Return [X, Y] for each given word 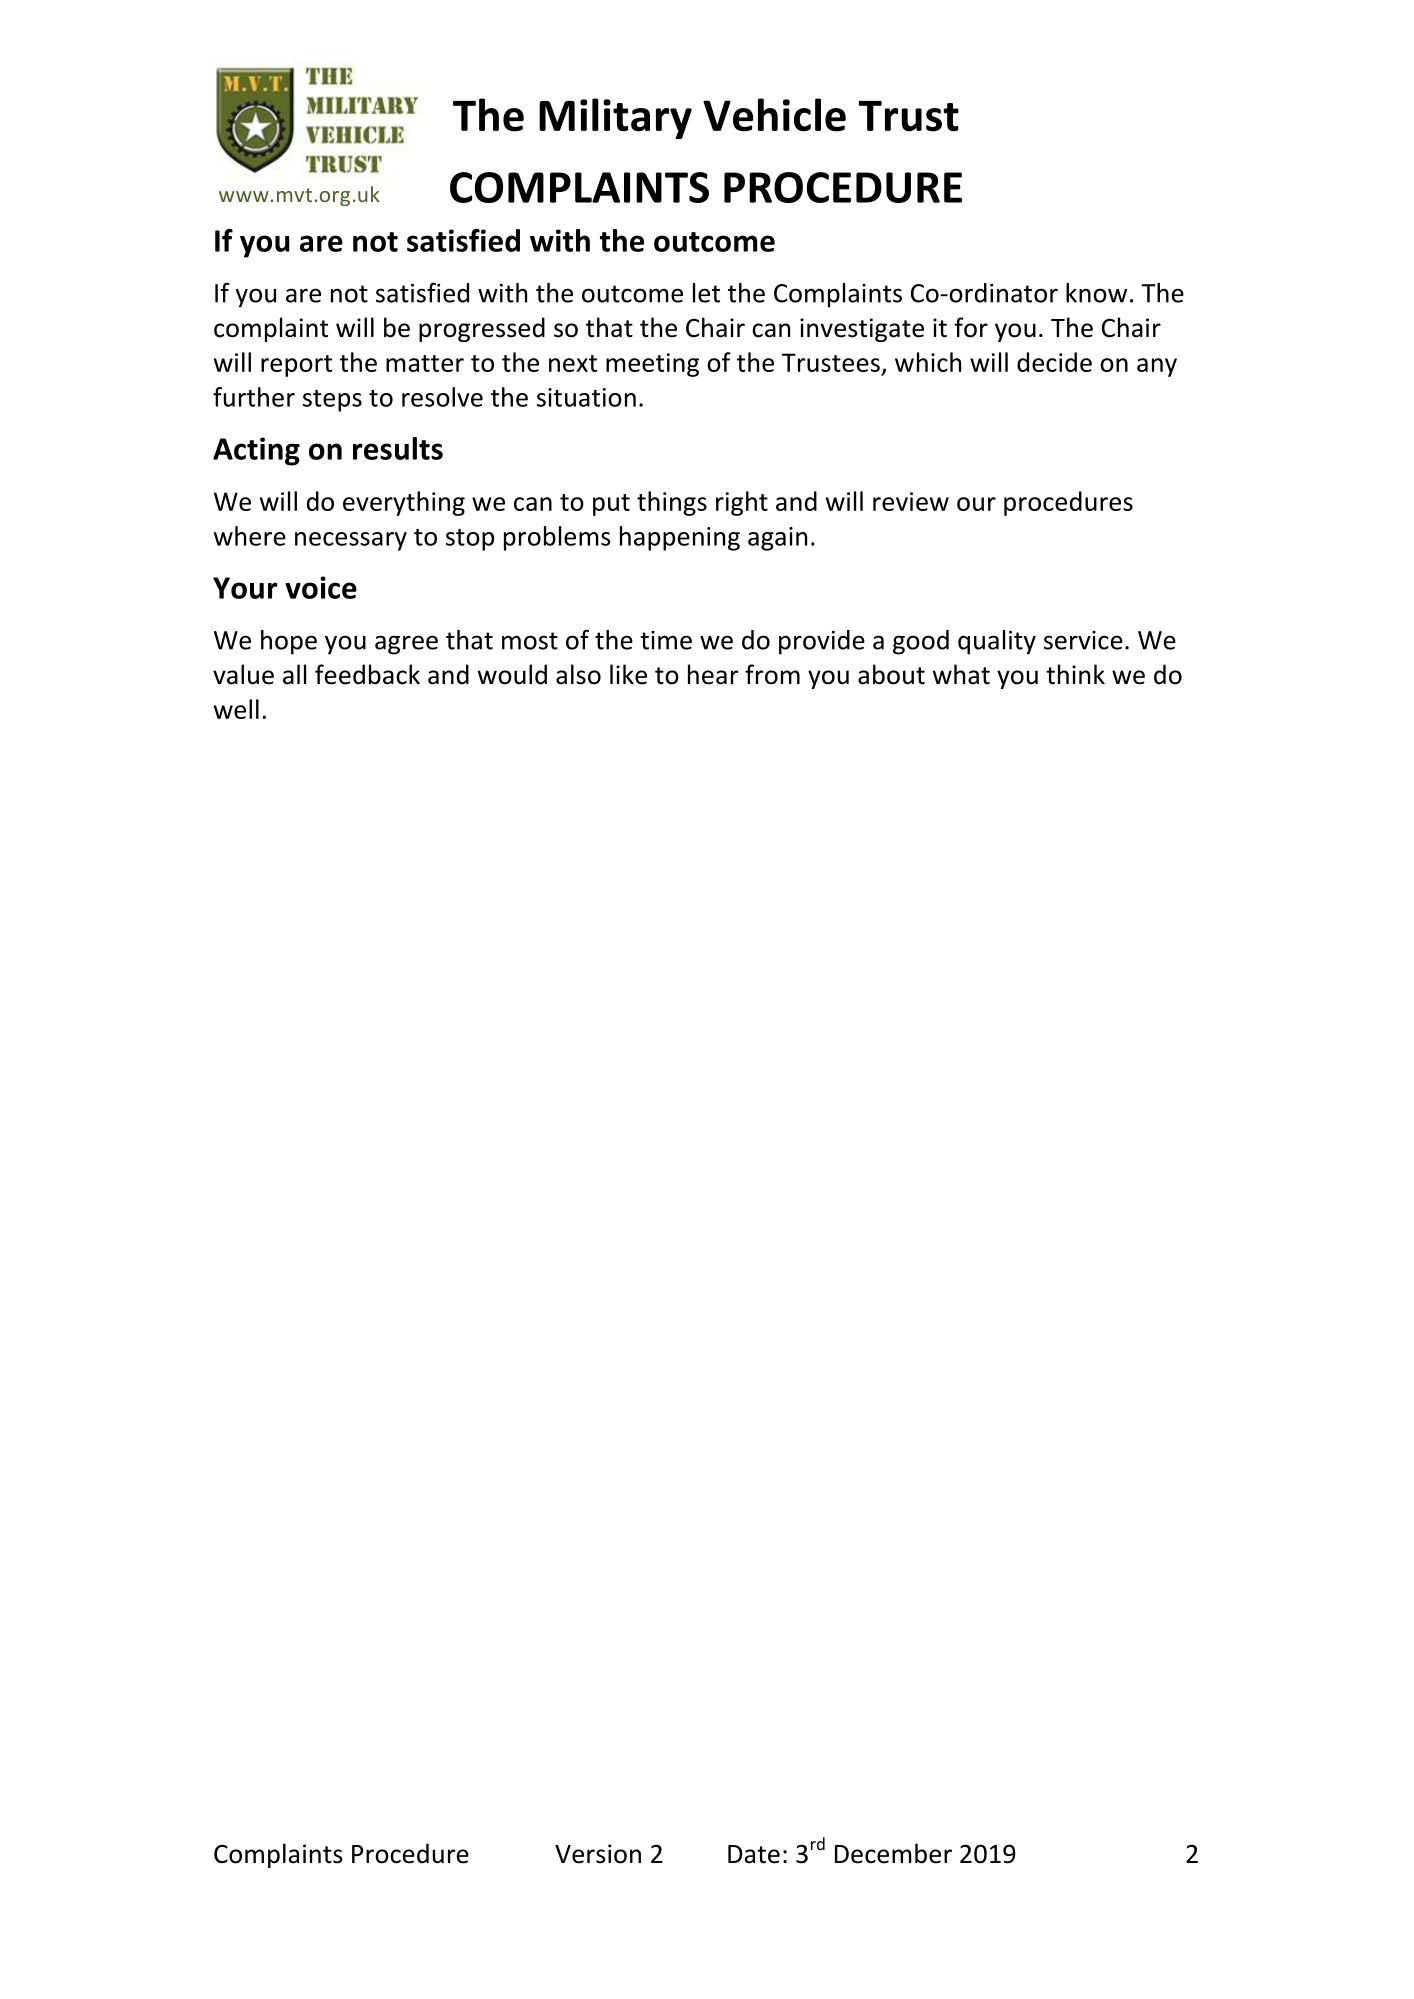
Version [598, 1854]
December [893, 1853]
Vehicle [774, 115]
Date [754, 1854]
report [296, 366]
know [1096, 293]
